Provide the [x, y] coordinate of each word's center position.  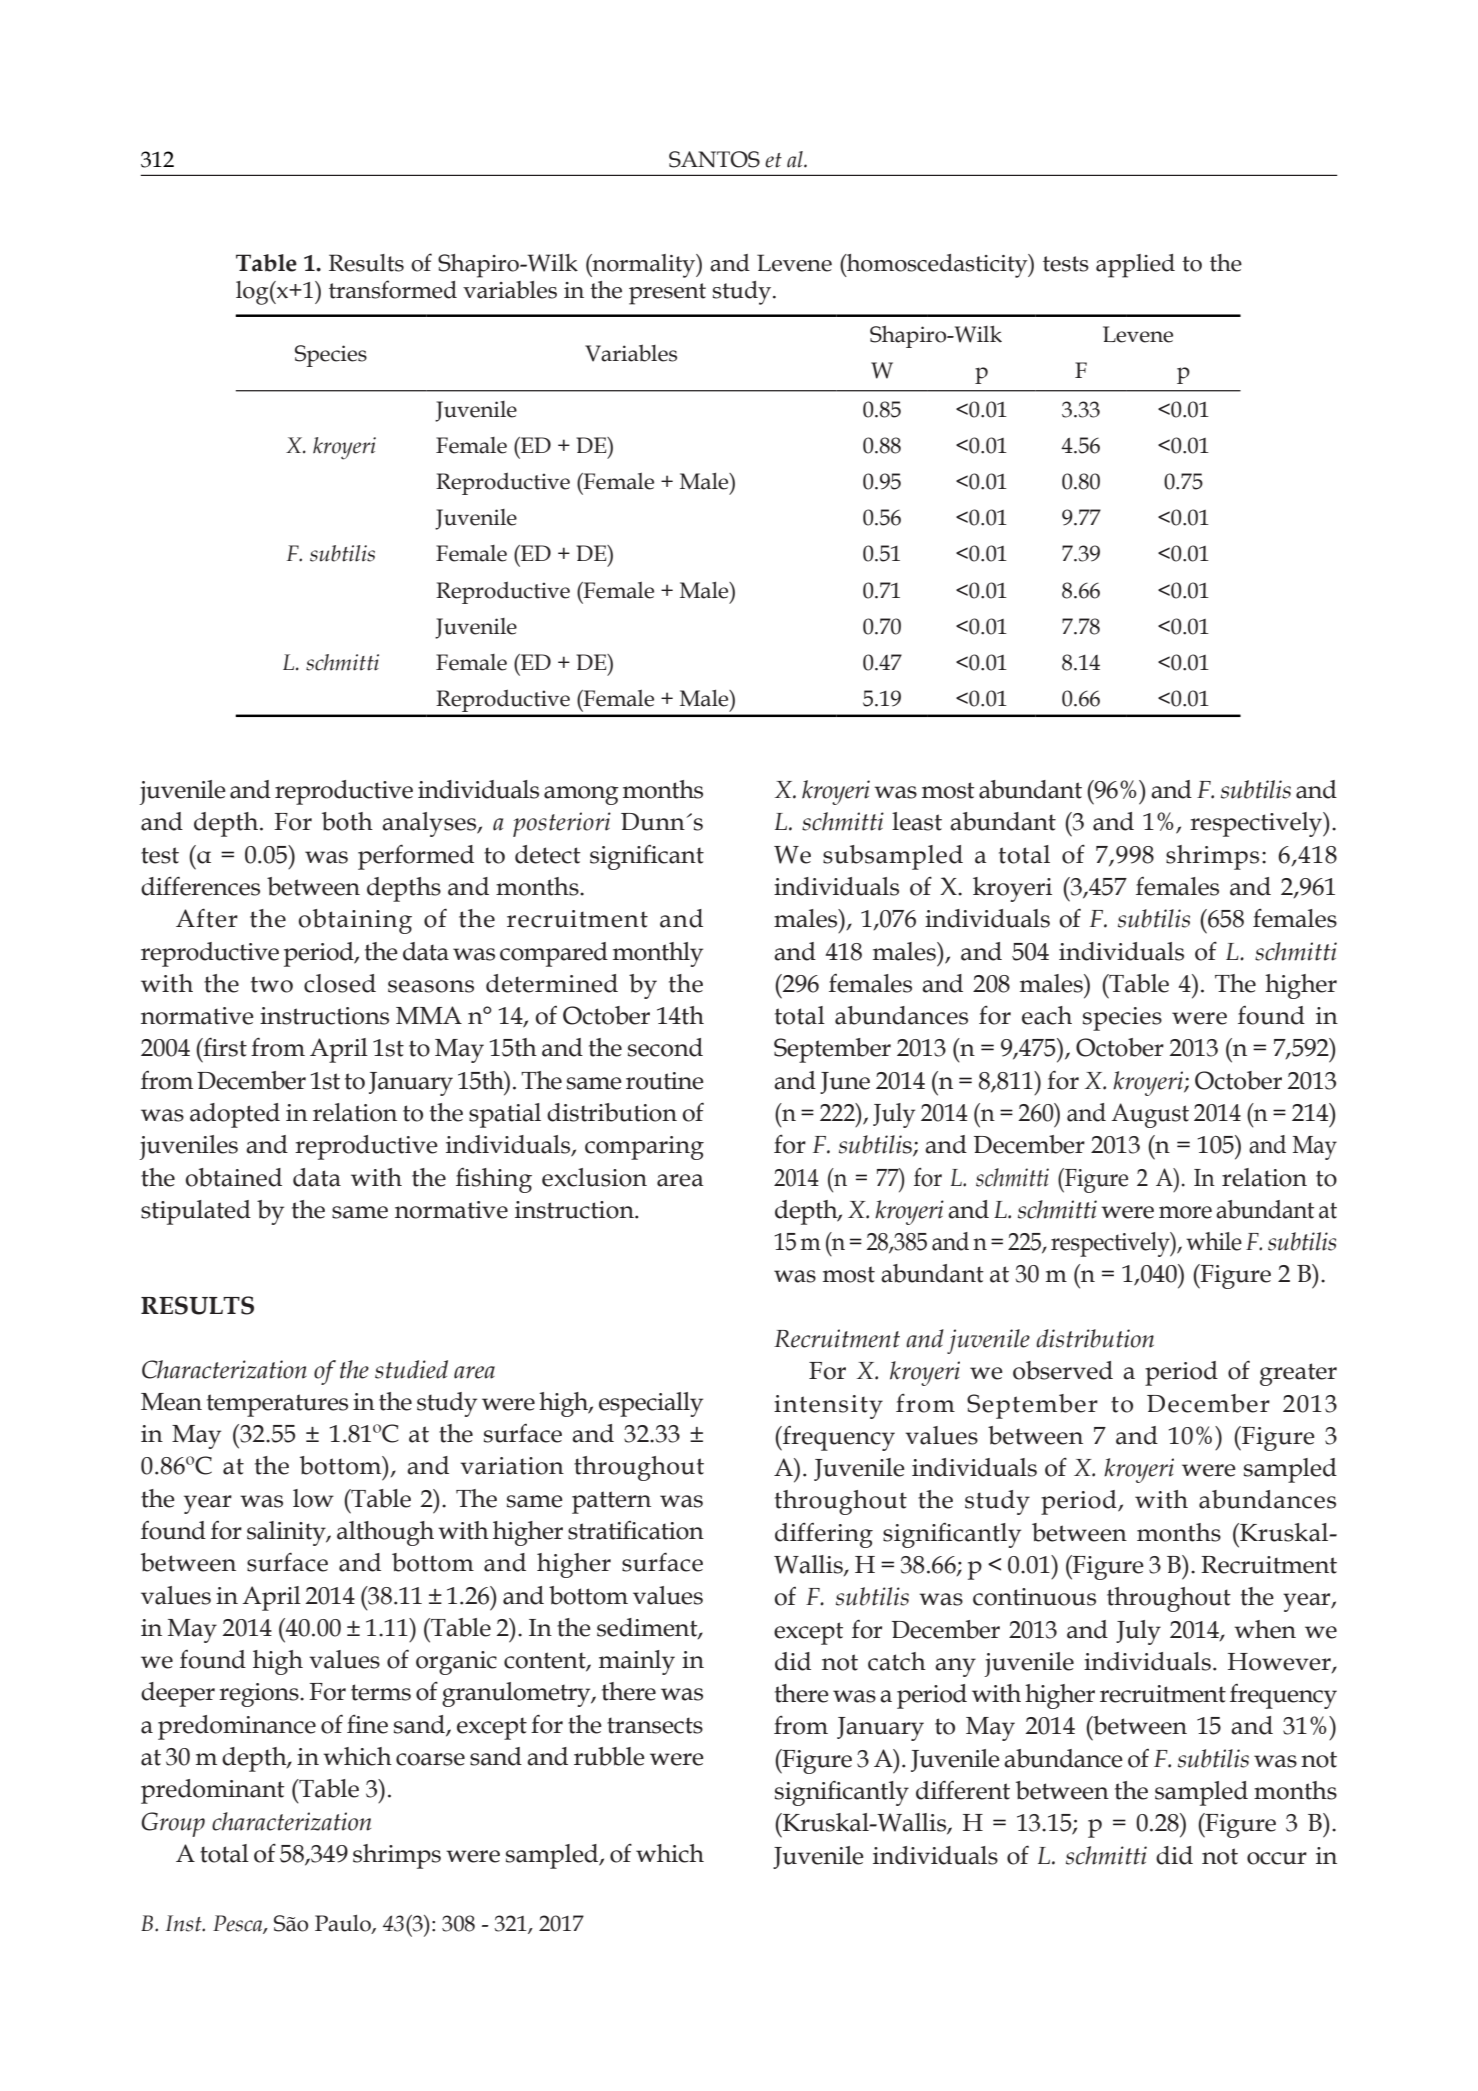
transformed [393, 289]
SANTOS [714, 159]
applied [1135, 266]
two [272, 984]
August [1150, 1115]
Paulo [344, 1924]
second [665, 1047]
